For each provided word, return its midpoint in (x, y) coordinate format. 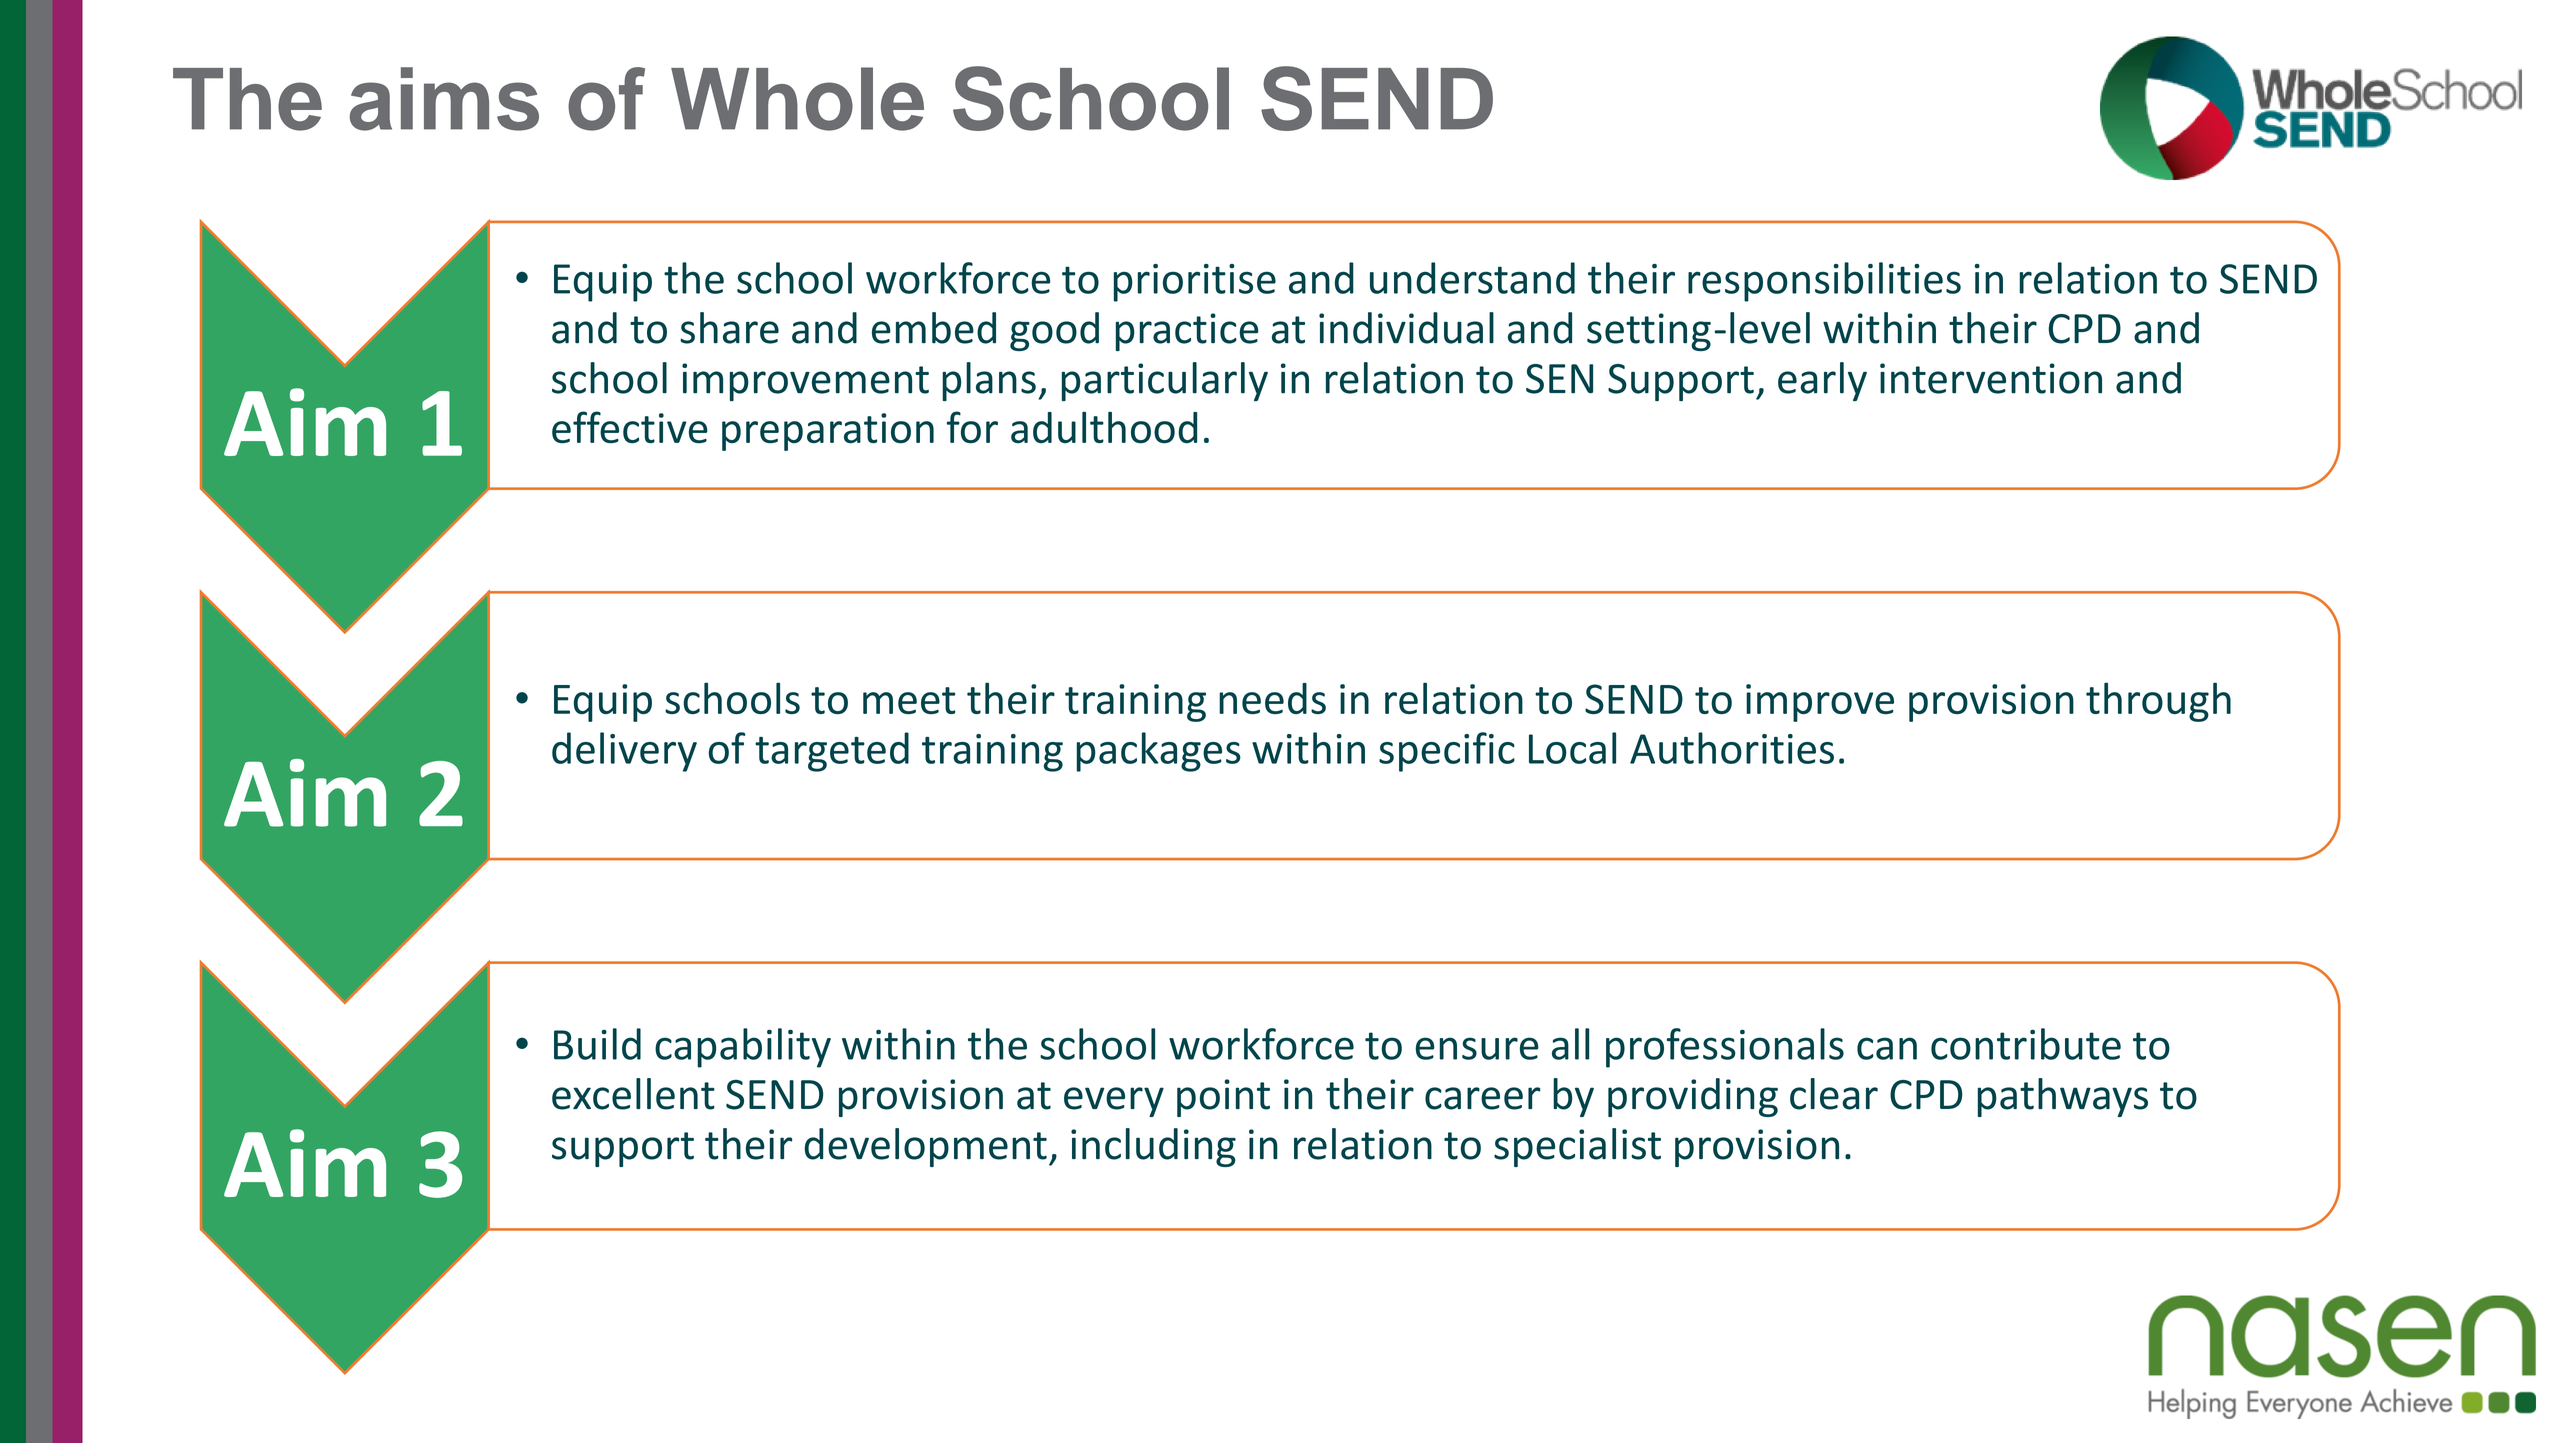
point (1223, 1098)
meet (909, 700)
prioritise (1195, 283)
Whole (797, 99)
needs (1272, 698)
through (2158, 702)
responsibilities (1824, 282)
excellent (633, 1094)
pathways (2063, 1097)
